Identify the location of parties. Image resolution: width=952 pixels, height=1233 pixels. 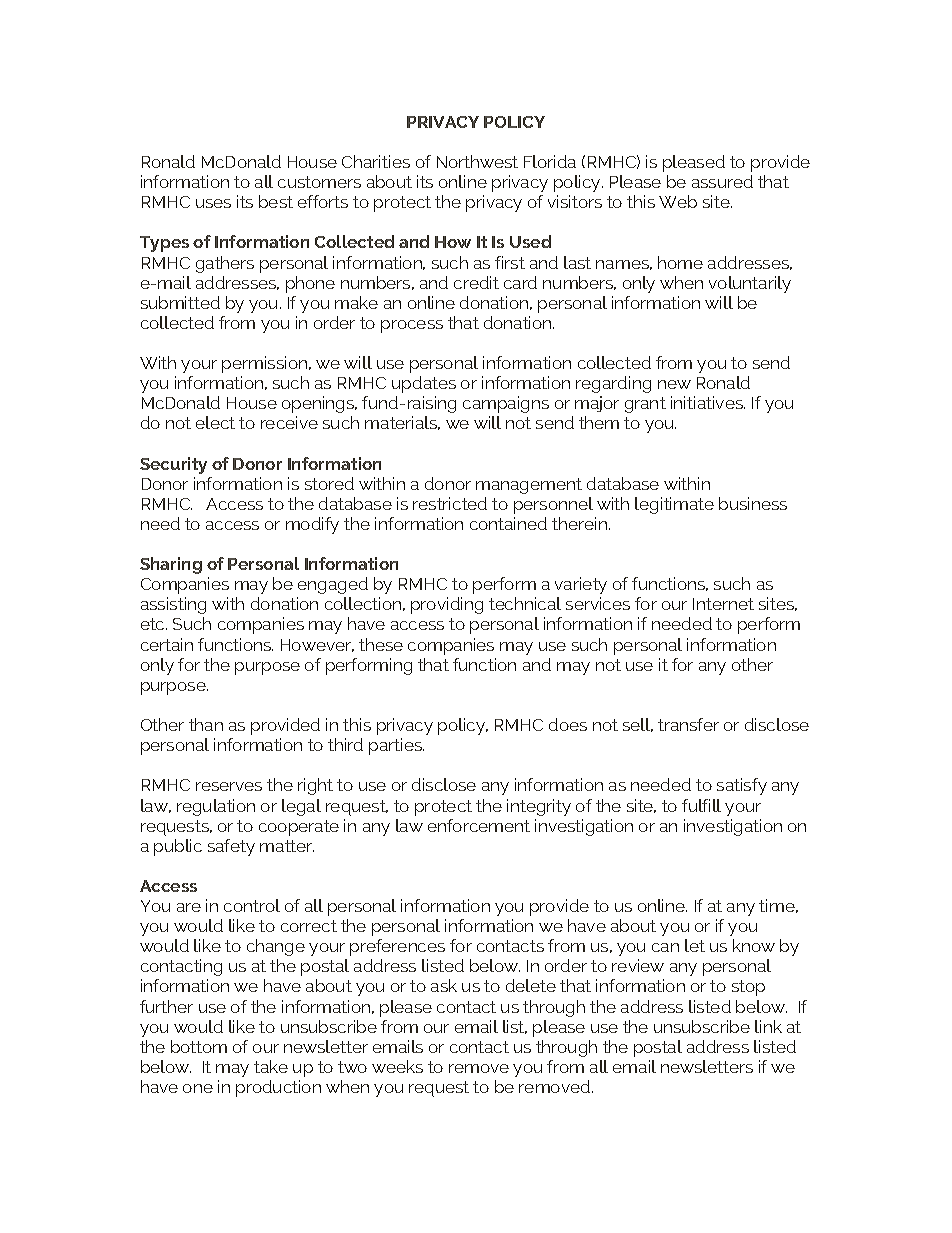
(396, 746).
